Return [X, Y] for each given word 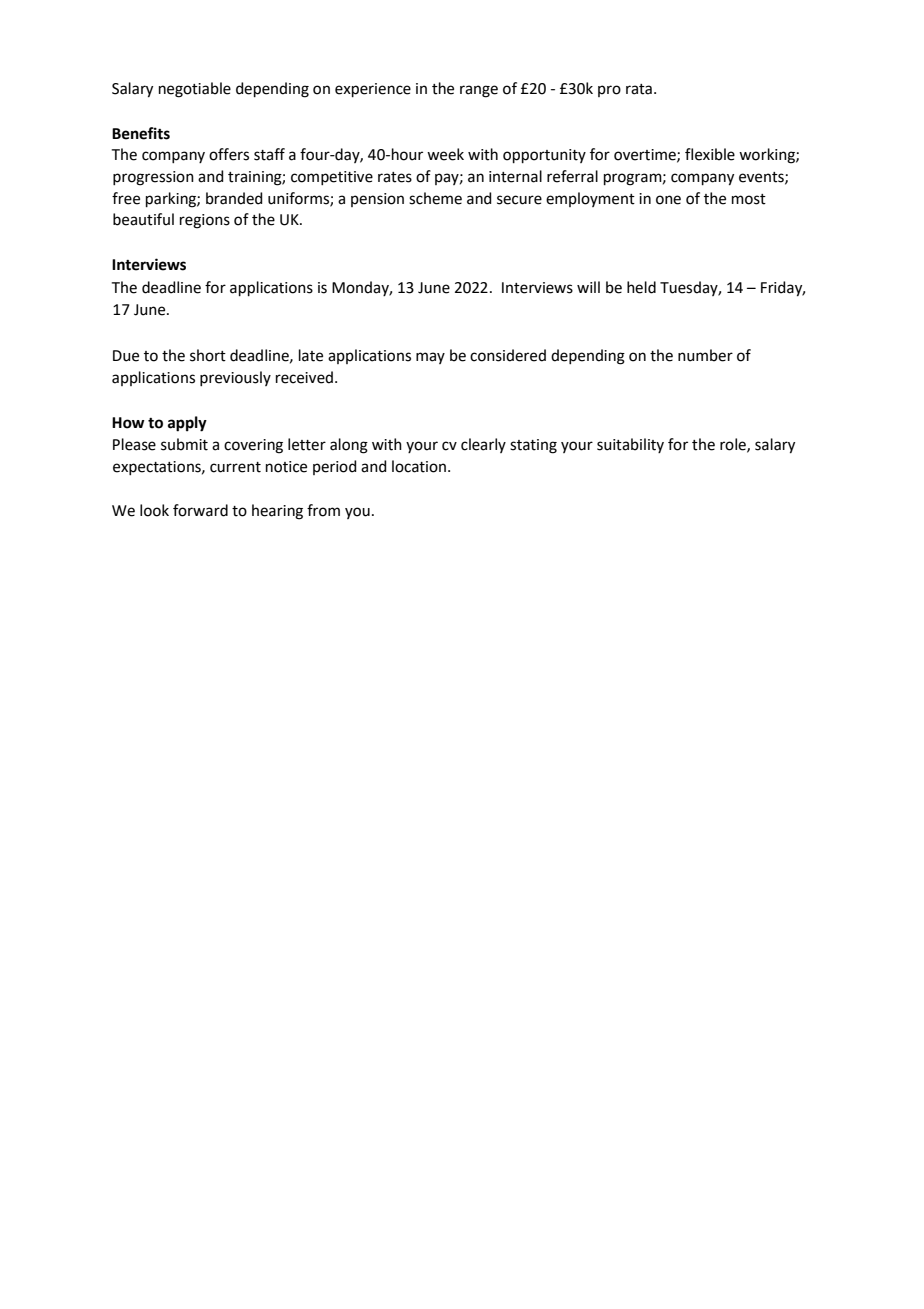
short [208, 355]
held [641, 287]
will [588, 287]
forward [200, 510]
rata [639, 89]
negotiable [195, 90]
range [479, 91]
